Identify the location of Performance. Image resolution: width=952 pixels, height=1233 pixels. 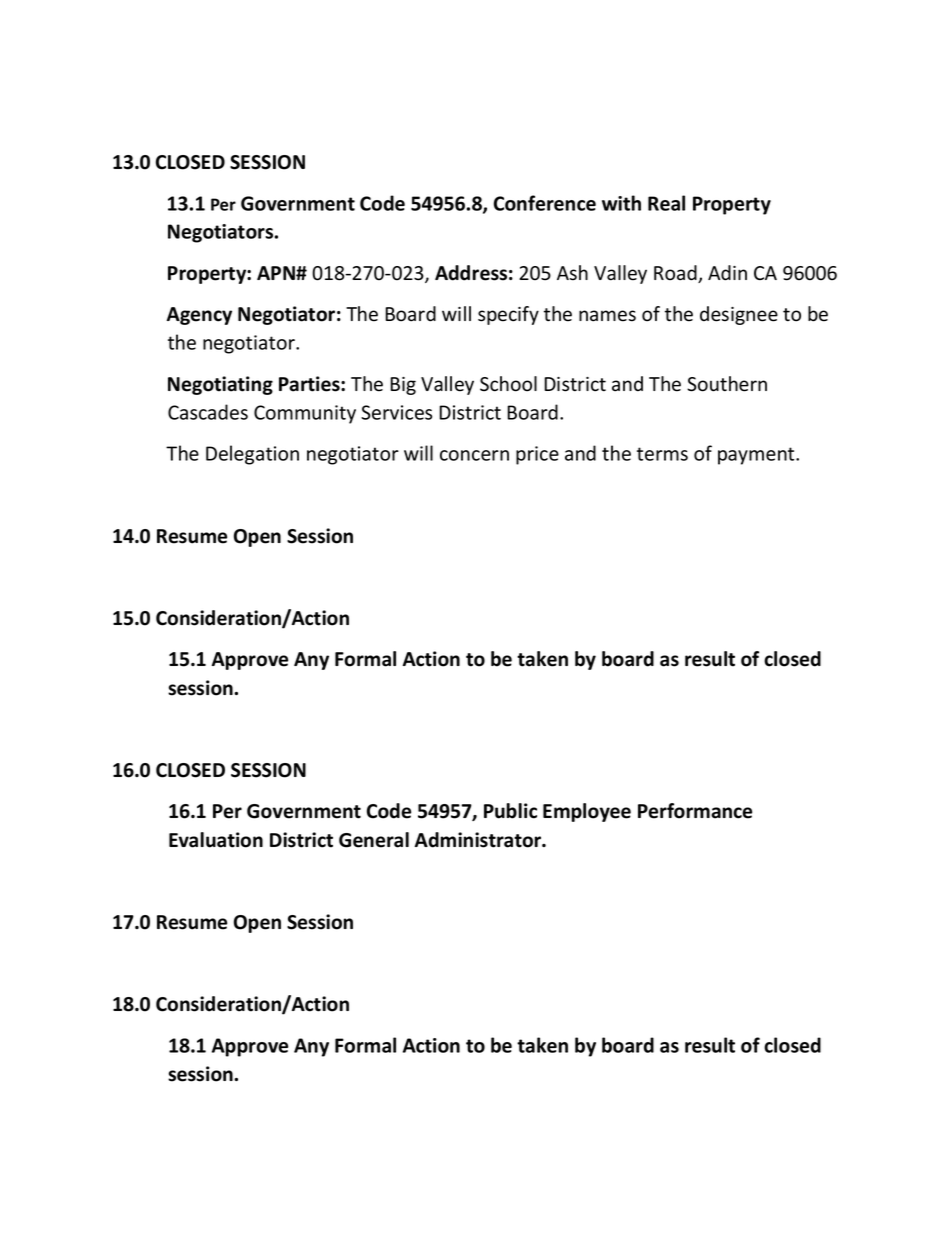
(695, 811).
